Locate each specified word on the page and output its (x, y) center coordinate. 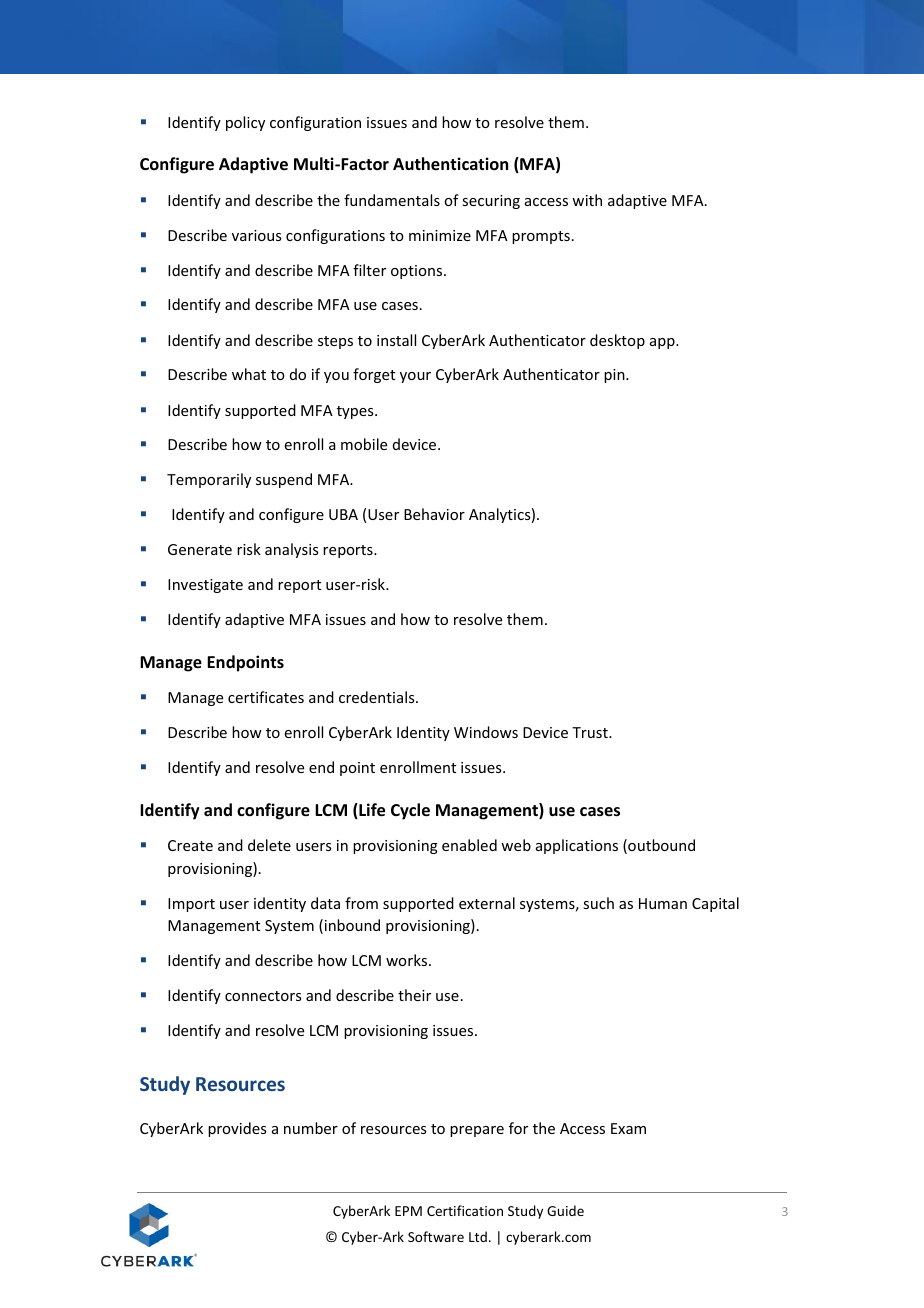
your (415, 377)
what (249, 374)
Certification (465, 1210)
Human (663, 903)
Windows (486, 732)
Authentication (450, 164)
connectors (263, 996)
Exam (628, 1128)
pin (615, 376)
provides (237, 1129)
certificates (266, 697)
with (587, 200)
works (408, 960)
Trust (591, 732)
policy (245, 123)
